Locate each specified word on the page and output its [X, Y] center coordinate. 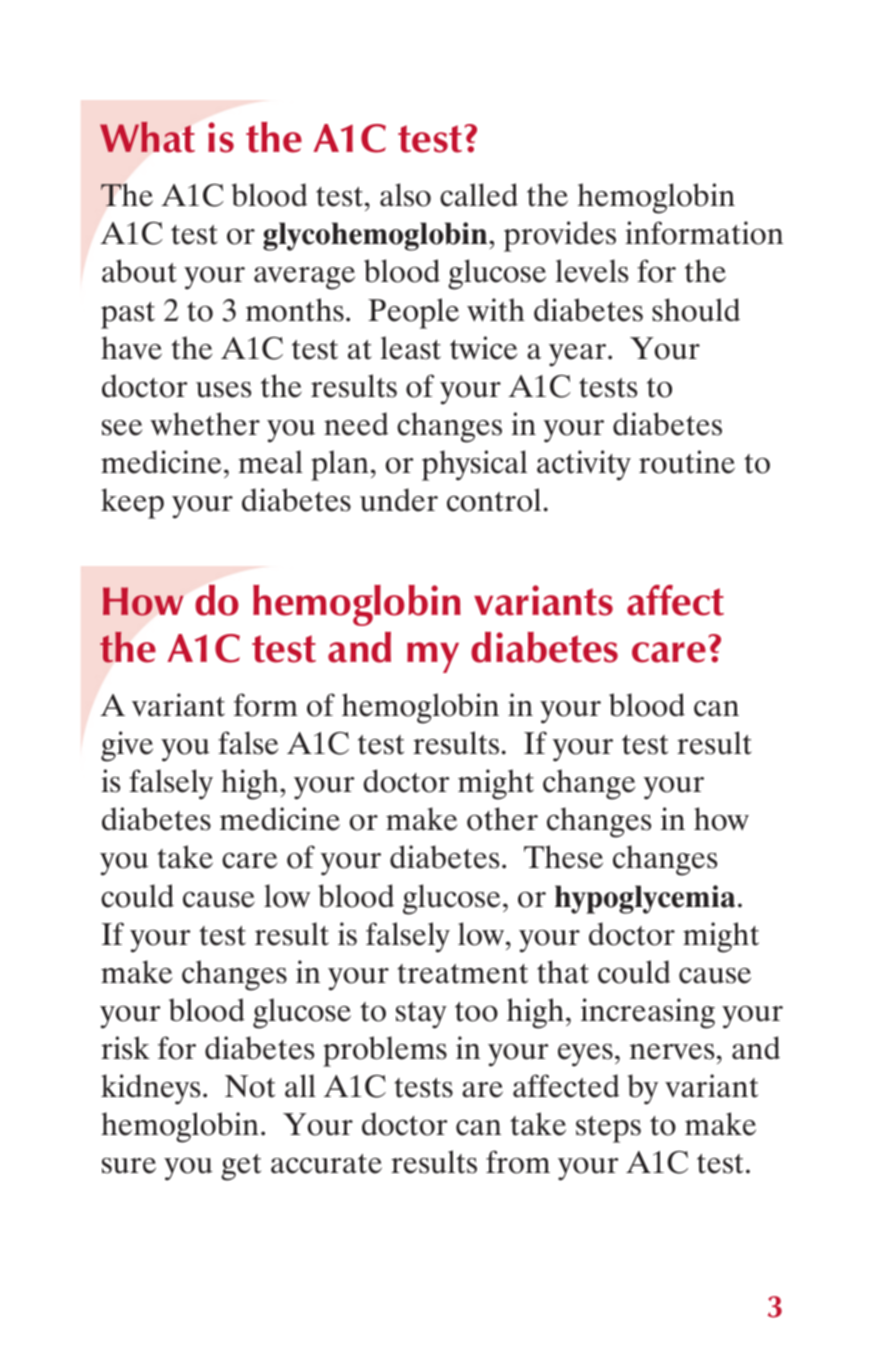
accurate [326, 1164]
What [147, 137]
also [405, 195]
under [399, 500]
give [127, 746]
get [241, 1167]
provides [560, 236]
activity [584, 465]
